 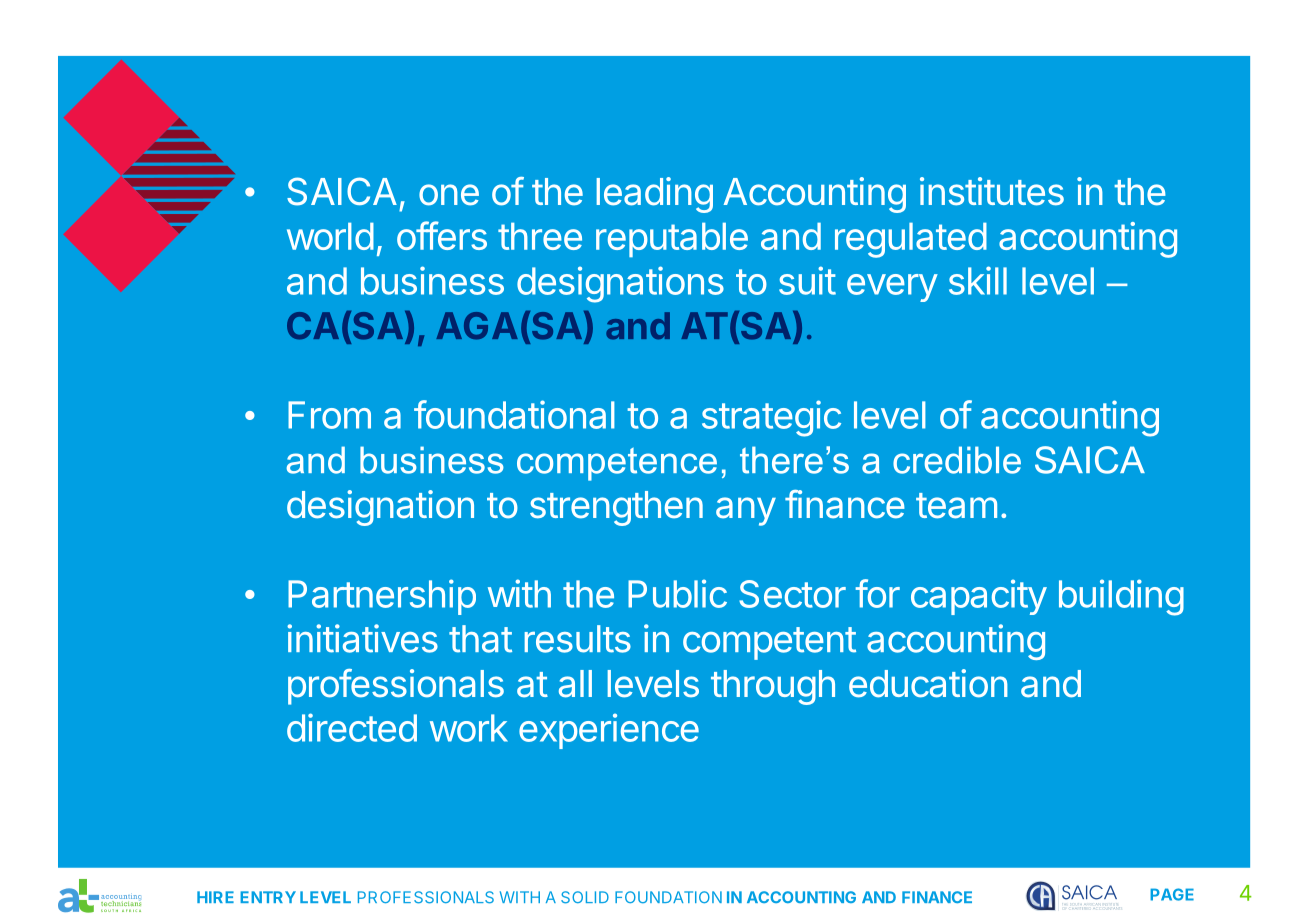 I want to click on team, so click(x=956, y=506).
